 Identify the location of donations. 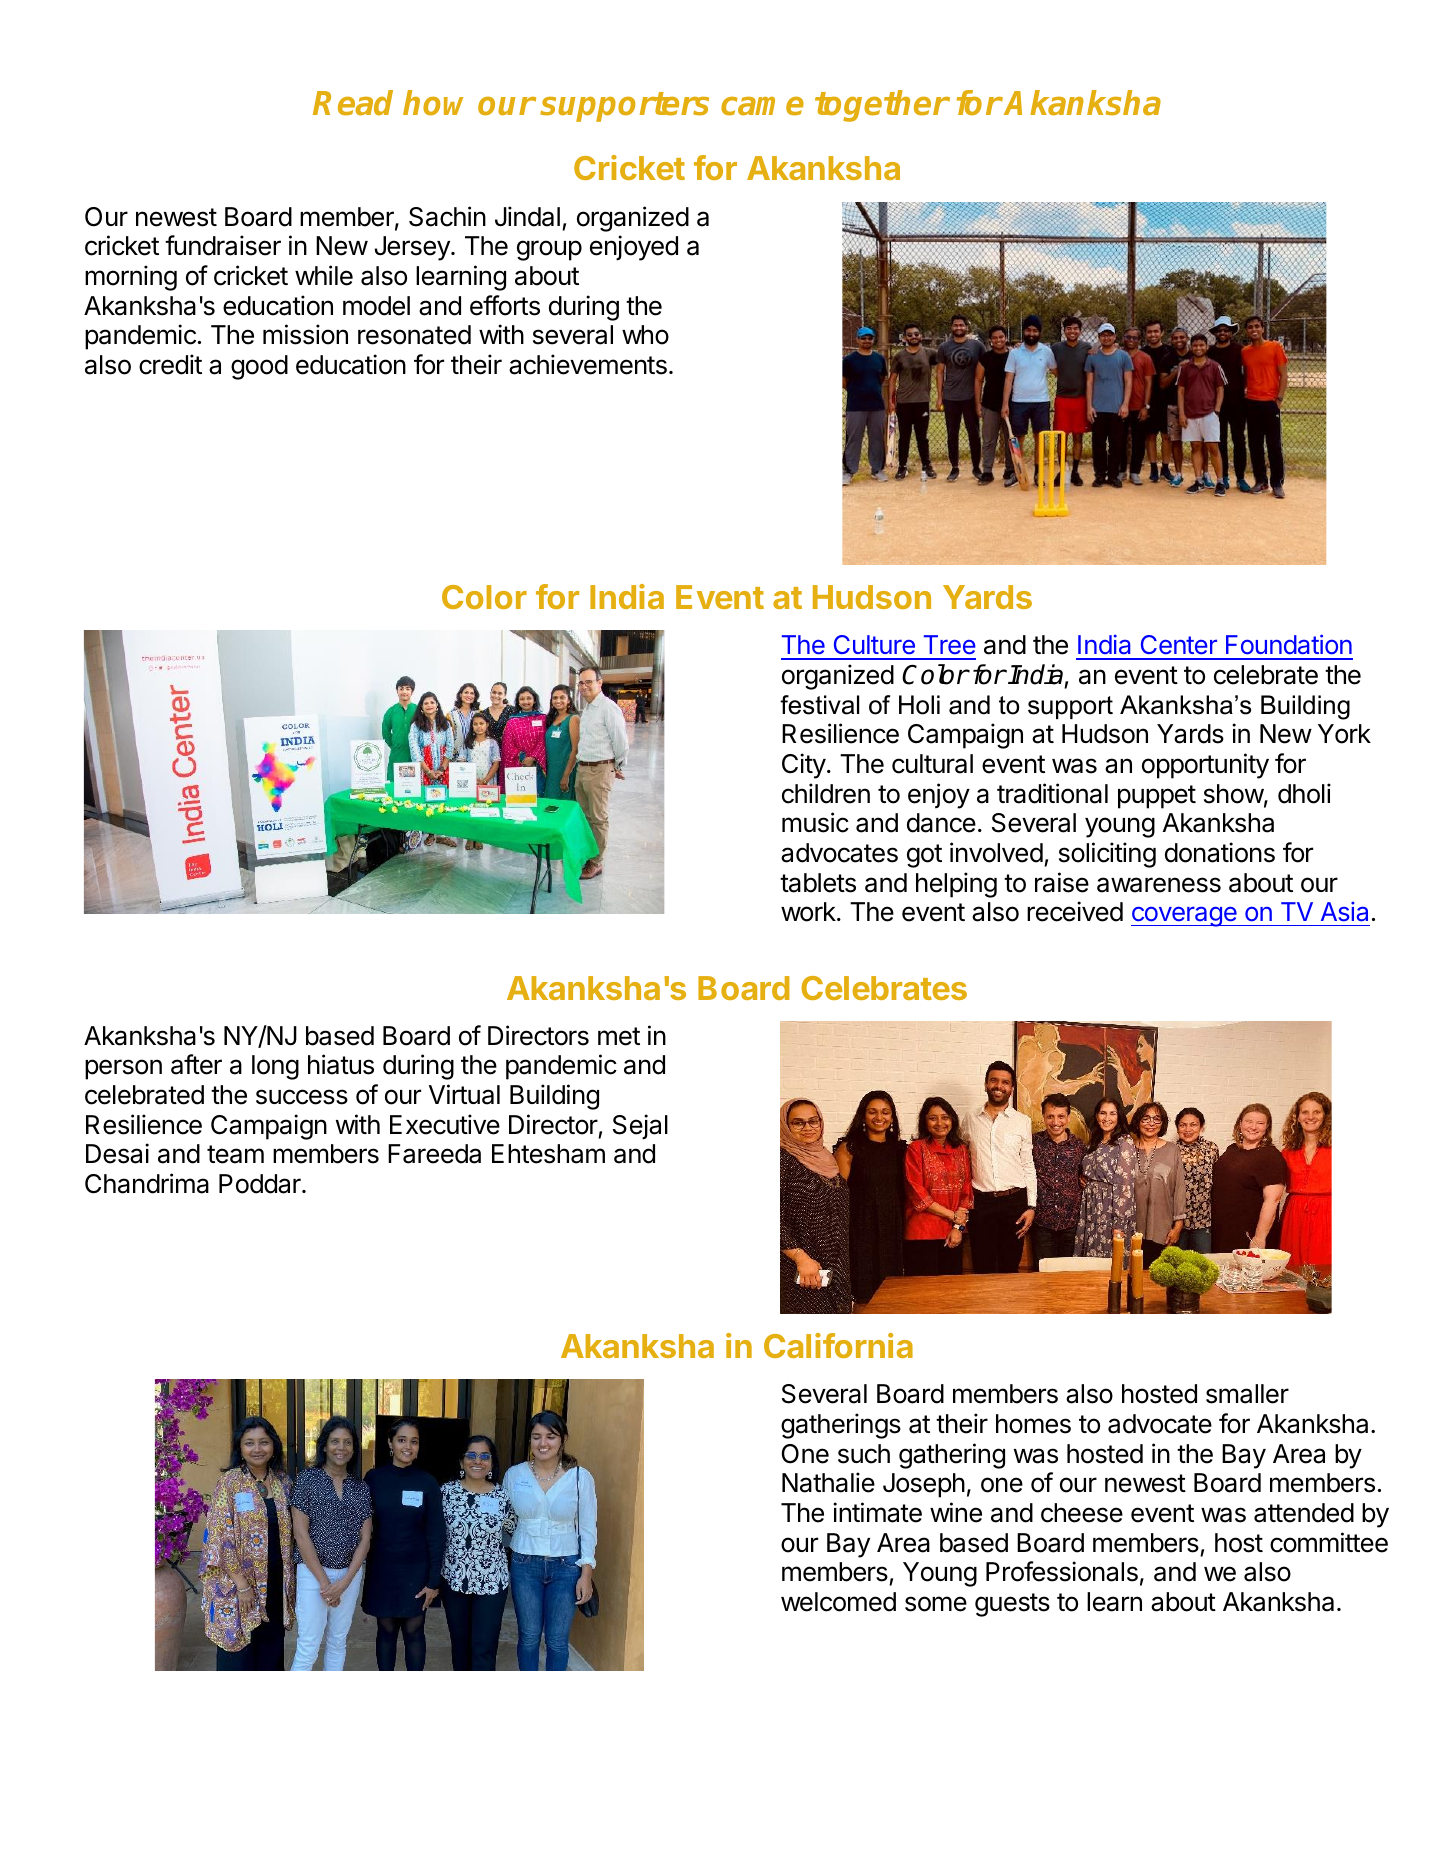
(1220, 852).
